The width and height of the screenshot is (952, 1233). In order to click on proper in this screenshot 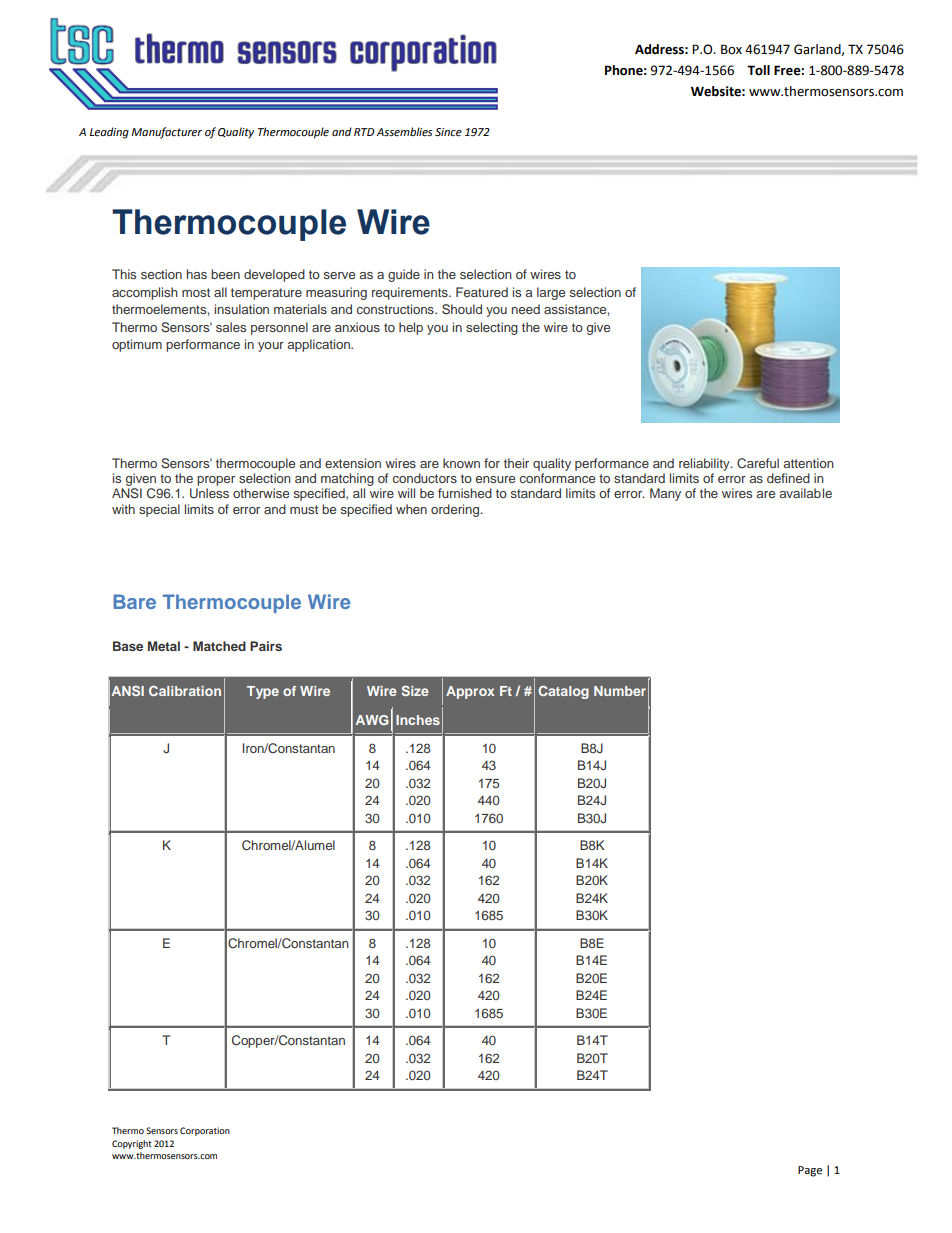, I will do `click(216, 481)`.
